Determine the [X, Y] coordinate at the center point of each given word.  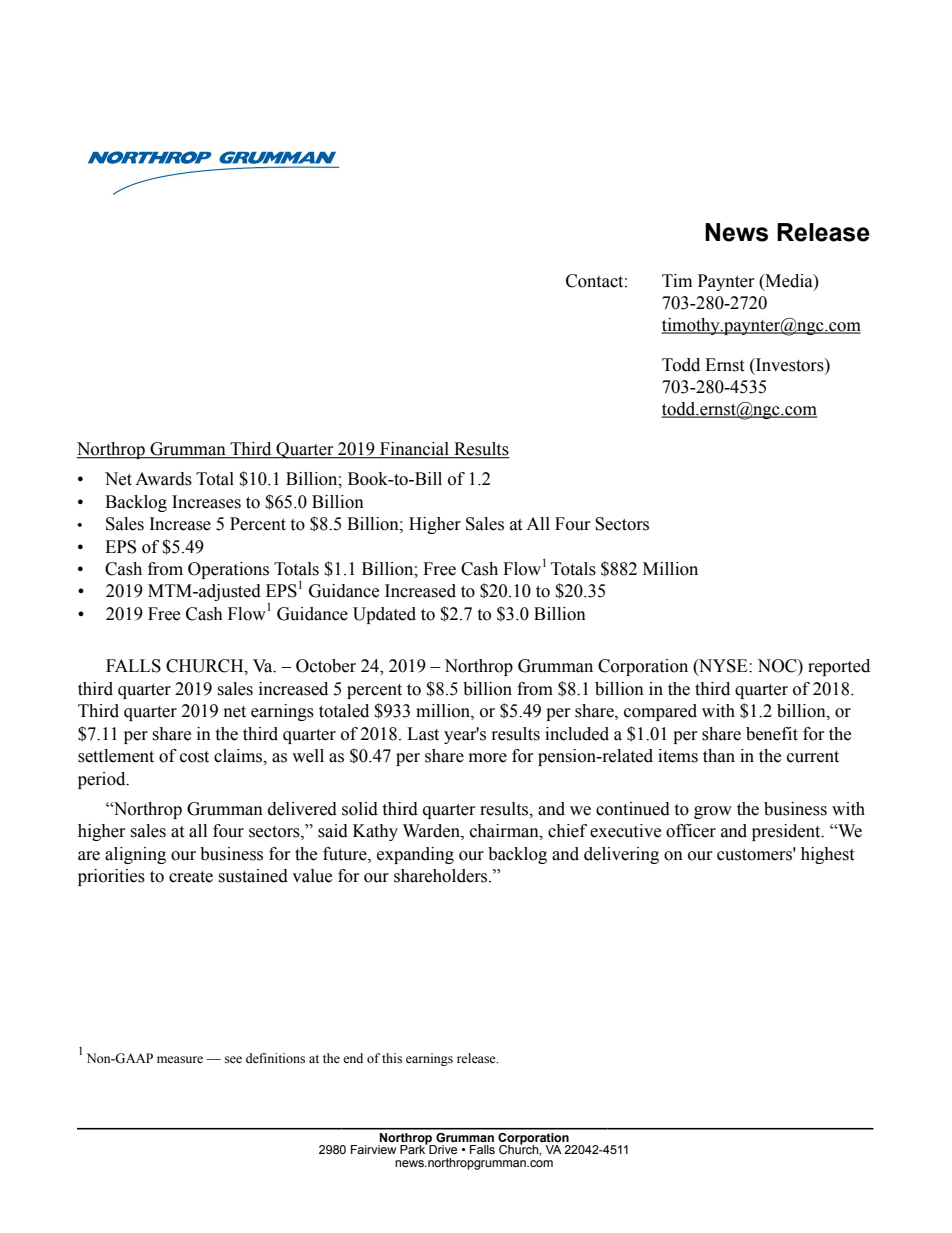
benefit [772, 734]
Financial [414, 450]
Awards [163, 479]
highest [827, 855]
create [191, 877]
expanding [415, 855]
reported [839, 667]
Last [423, 734]
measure [180, 1060]
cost [194, 757]
